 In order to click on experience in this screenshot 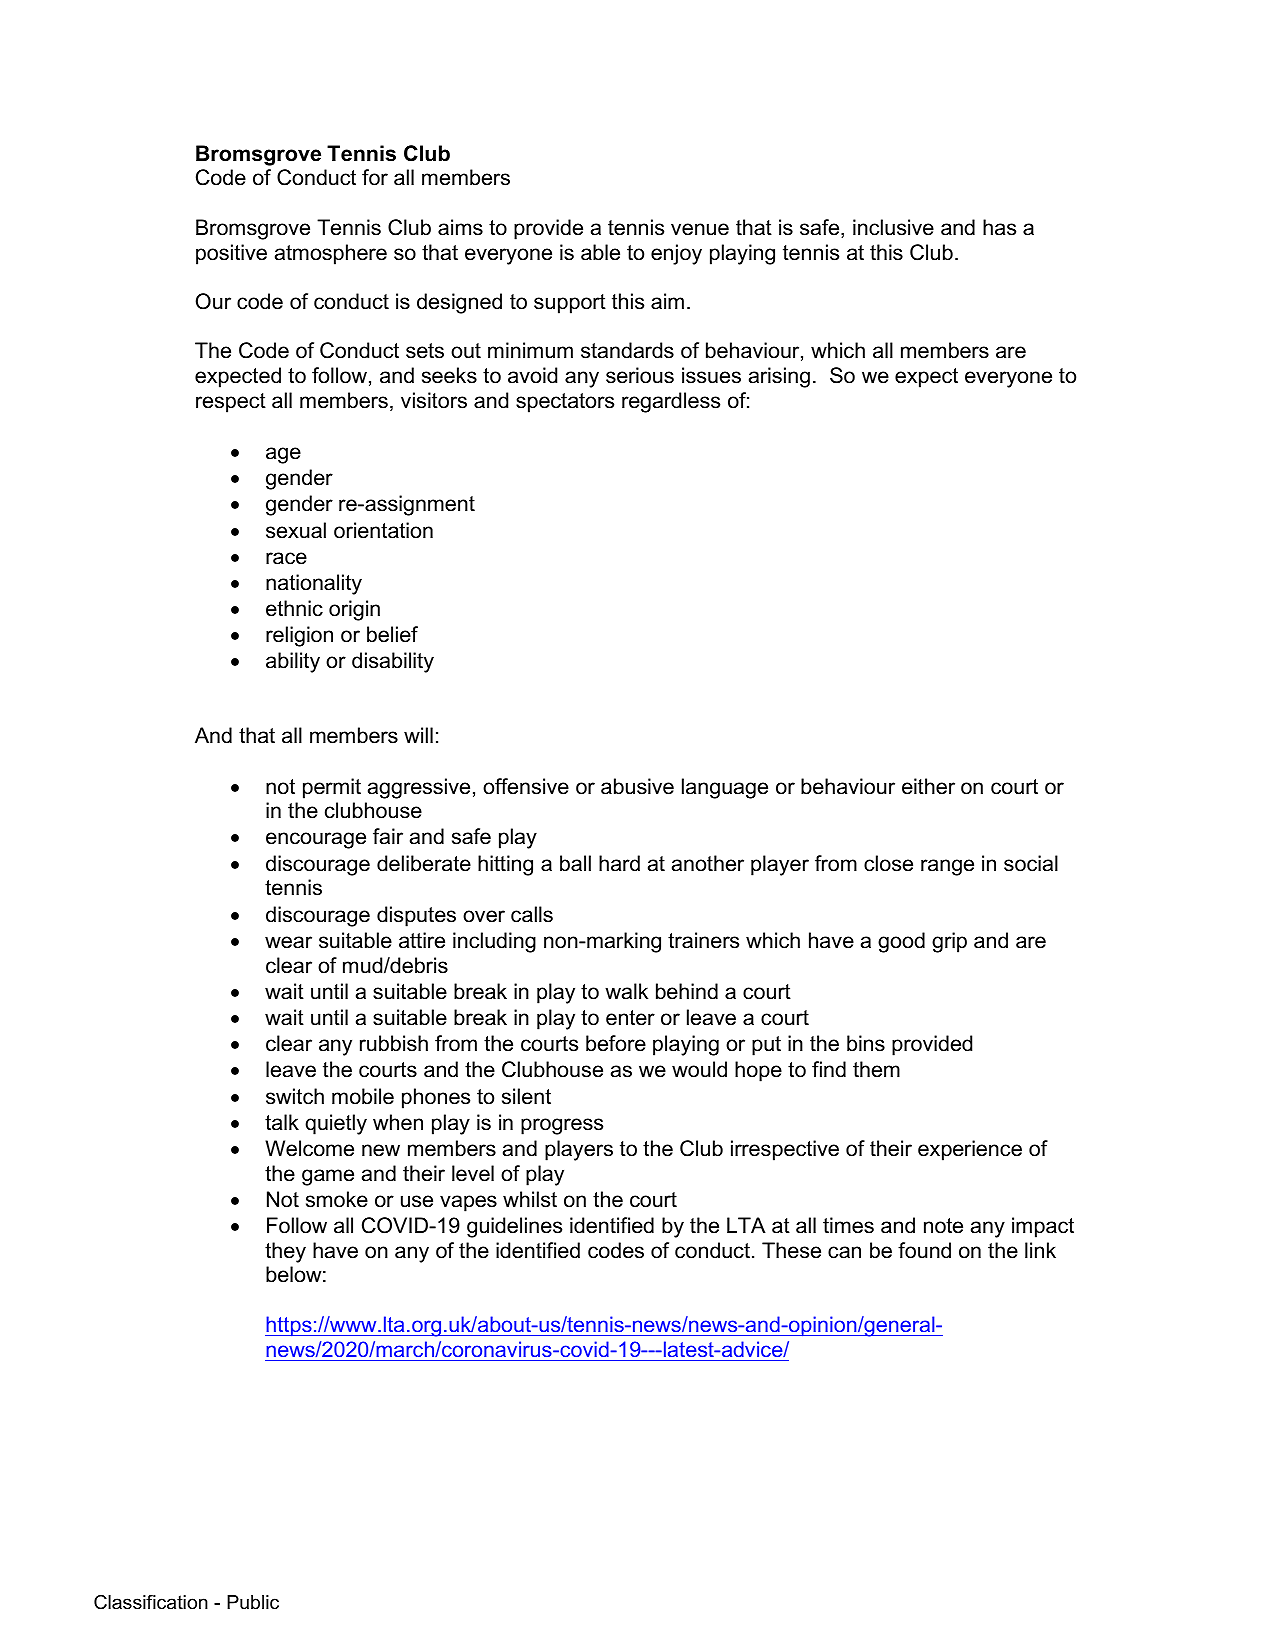, I will do `click(970, 1150)`.
